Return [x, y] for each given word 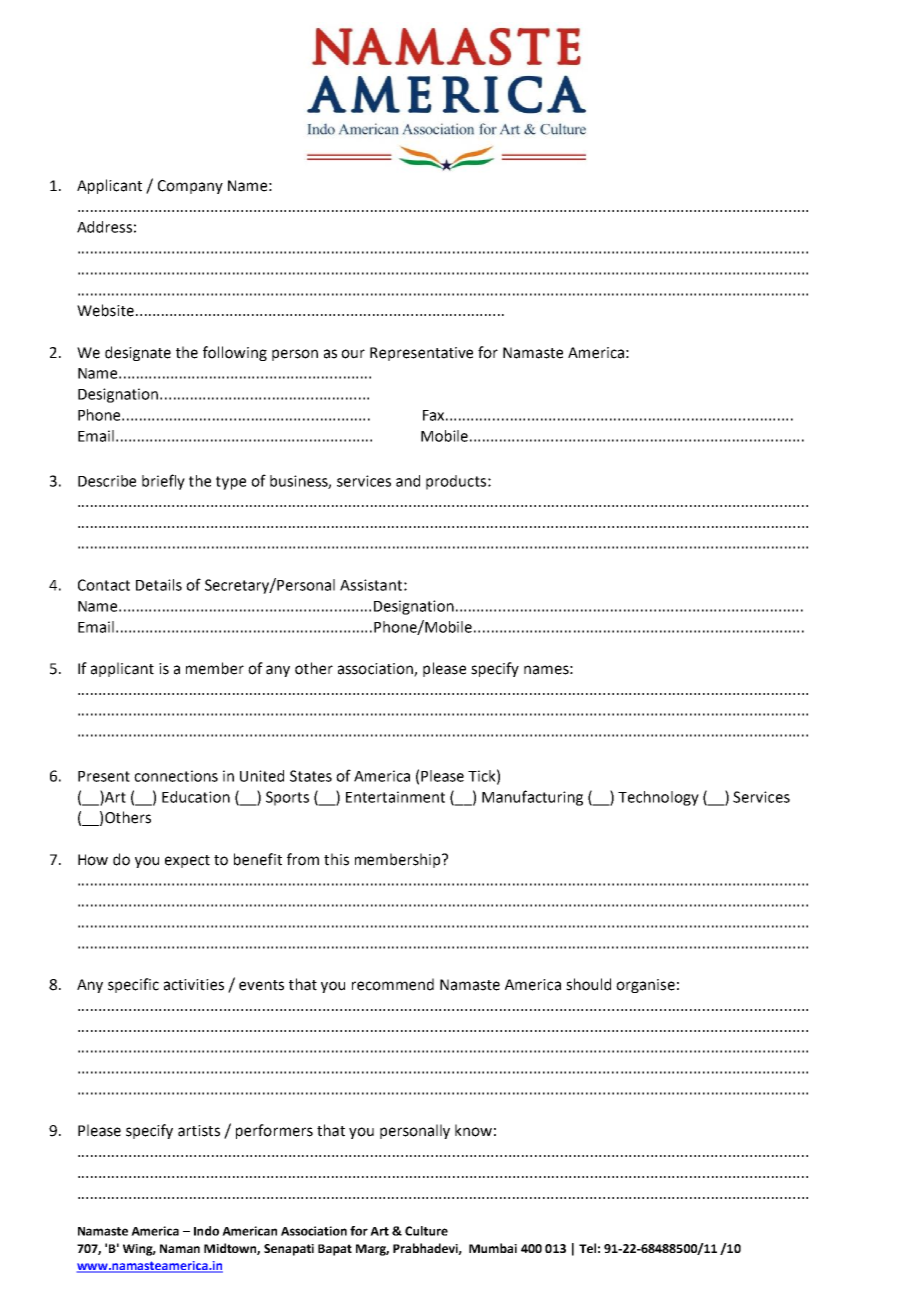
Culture [426, 1231]
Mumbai [493, 1248]
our [353, 354]
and [408, 481]
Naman [180, 1248]
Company [190, 187]
